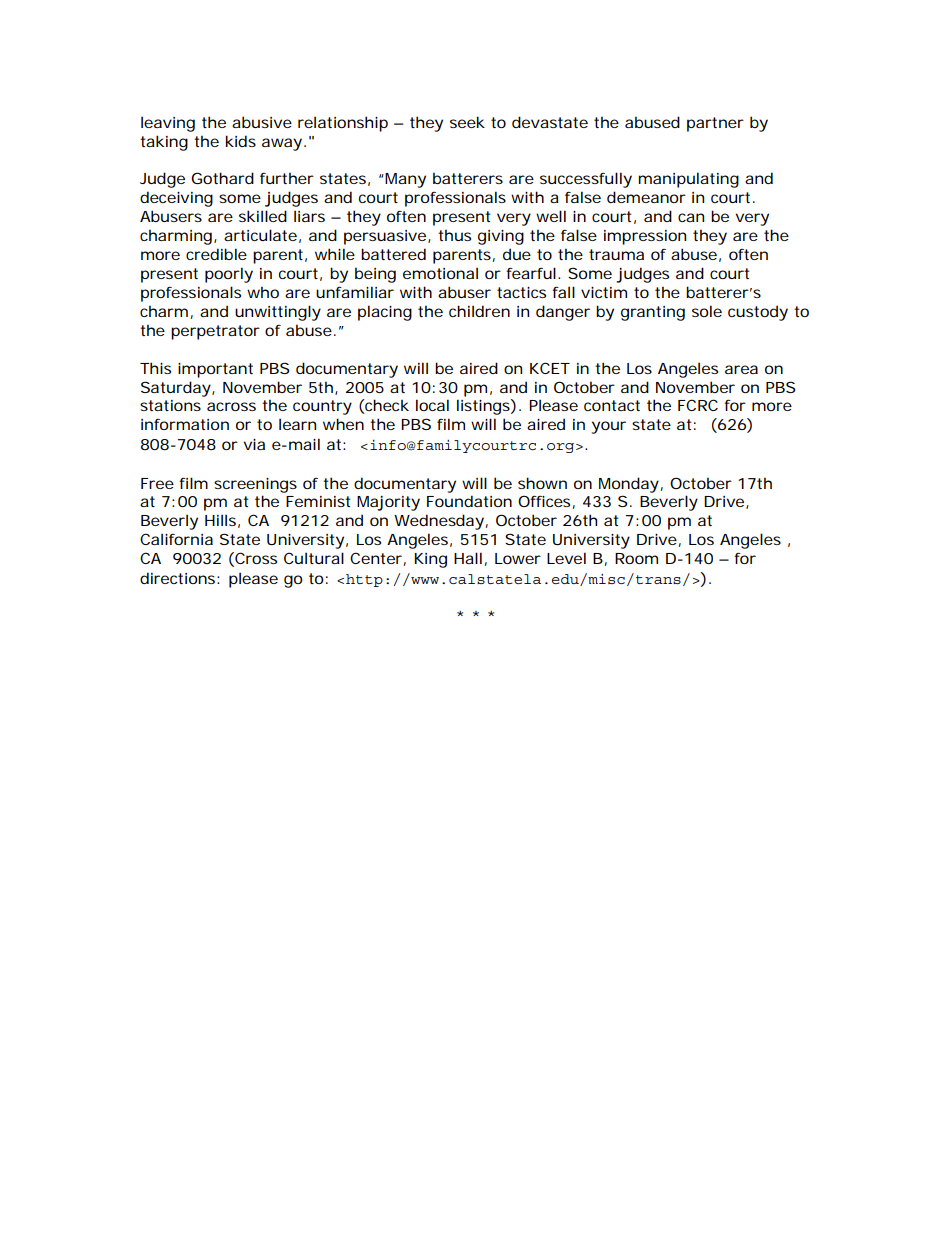  Describe the element at coordinates (241, 141) in the screenshot. I see `kids` at that location.
